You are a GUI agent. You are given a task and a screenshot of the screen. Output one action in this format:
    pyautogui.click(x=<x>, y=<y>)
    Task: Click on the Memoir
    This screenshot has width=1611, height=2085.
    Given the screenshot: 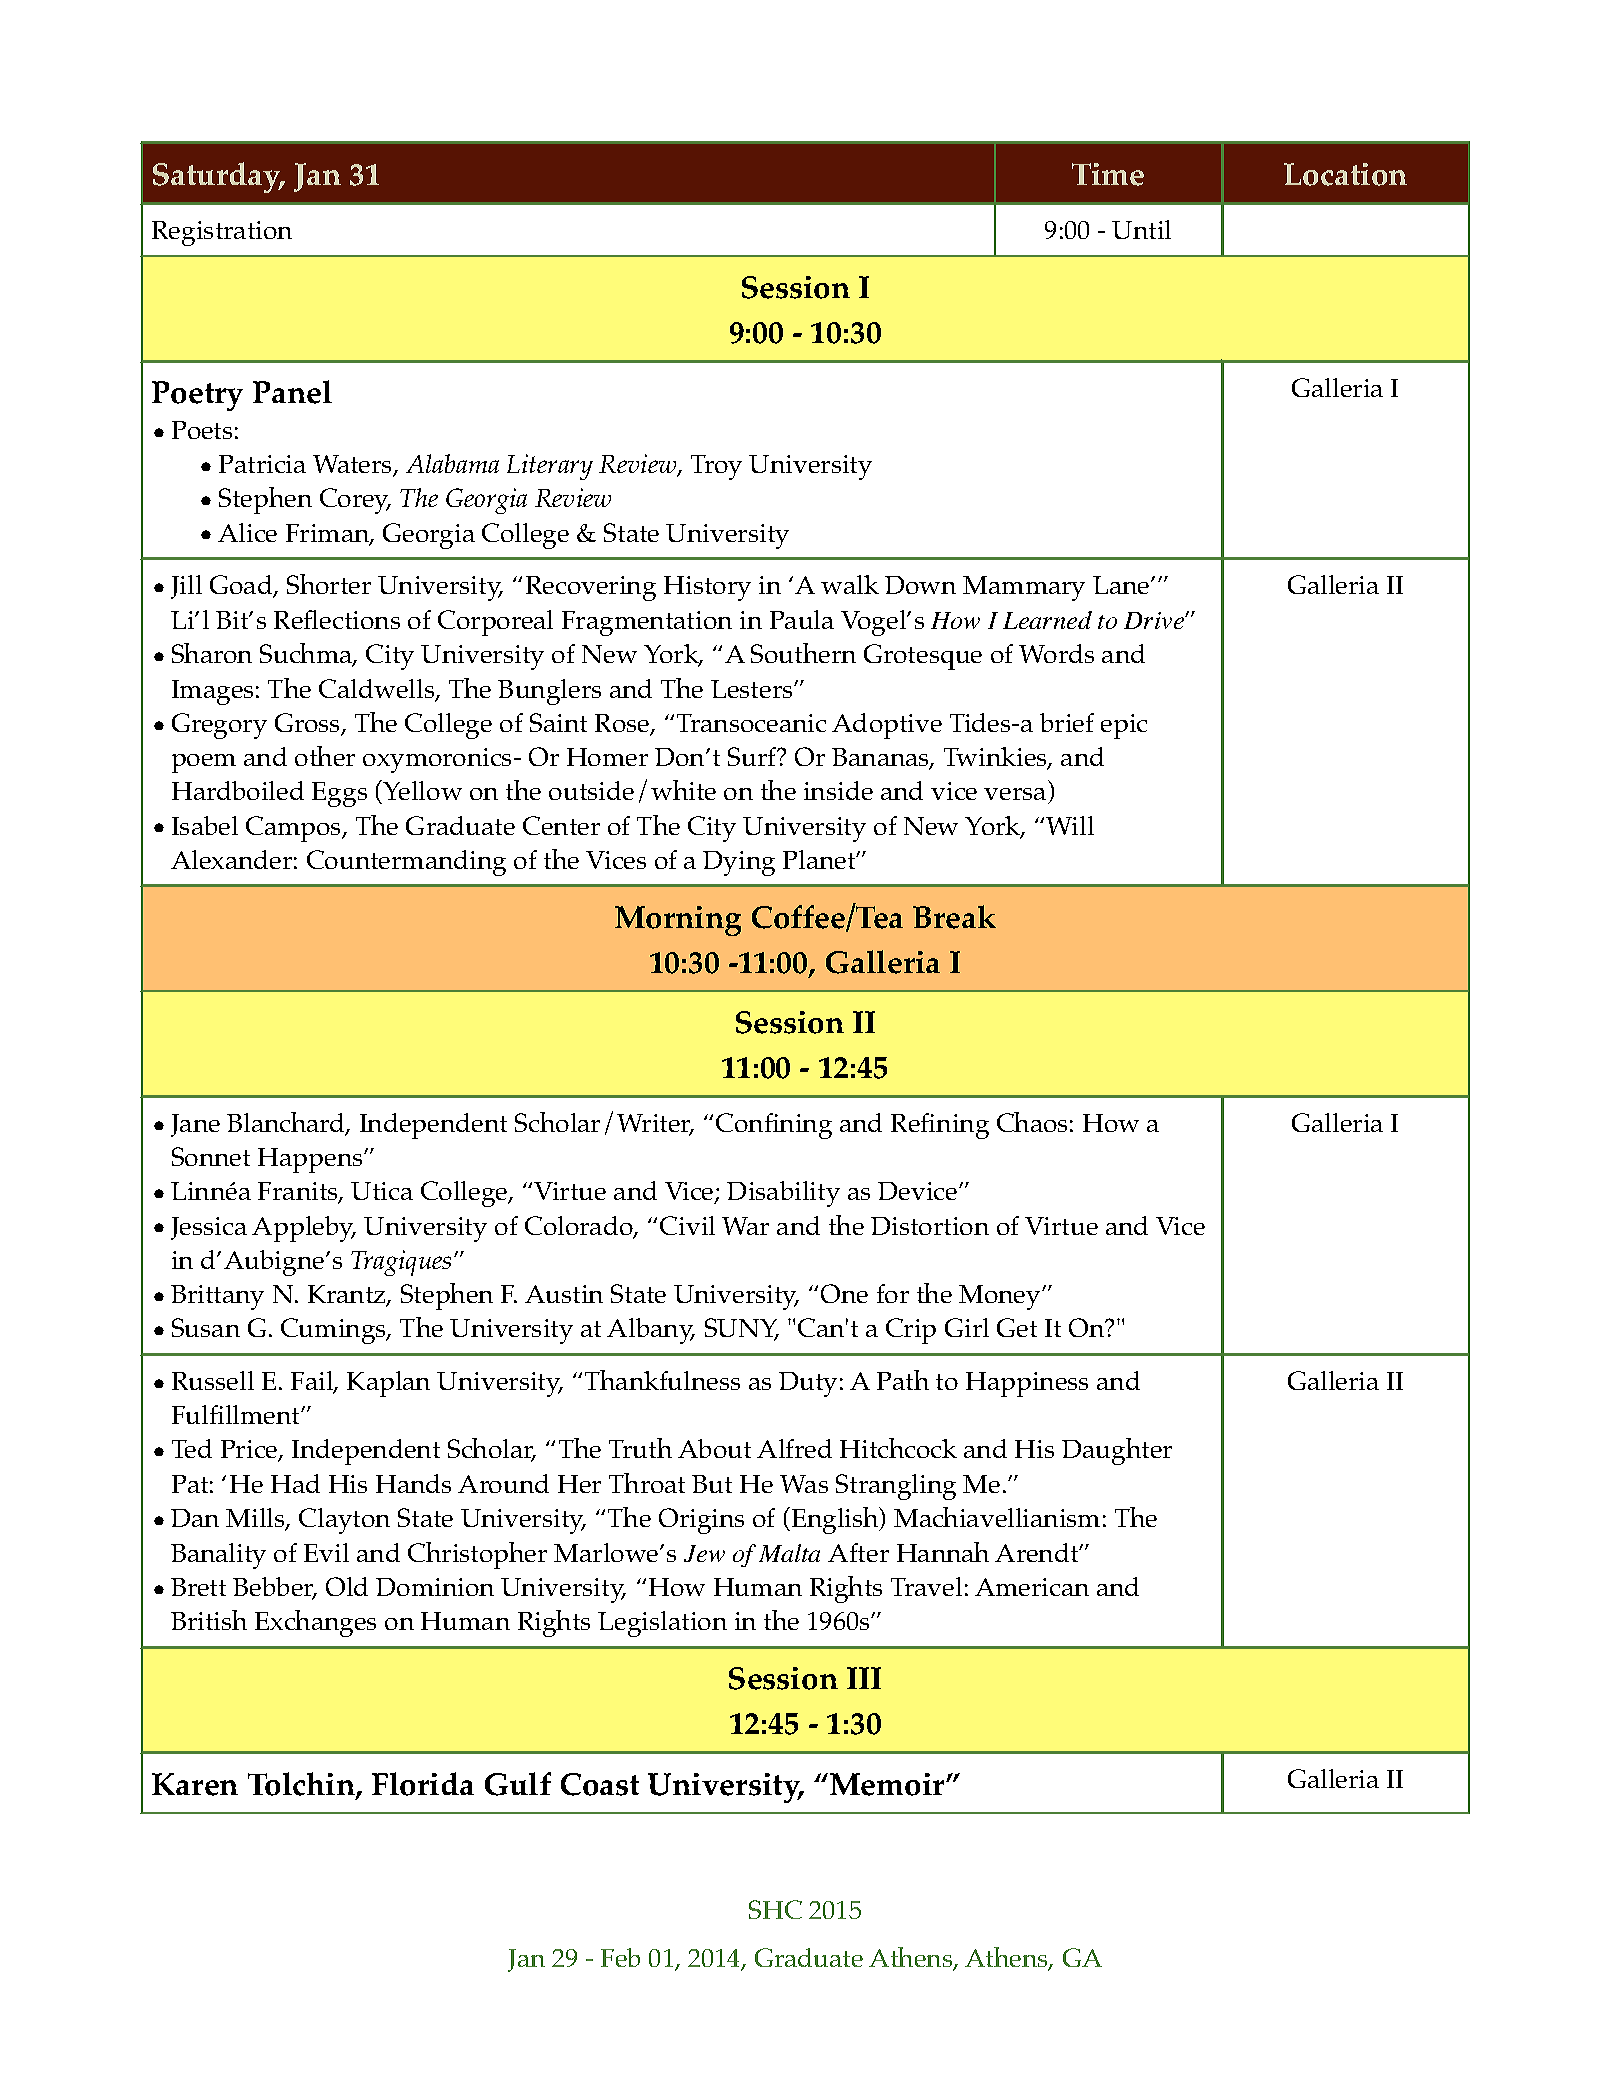 What is the action you would take?
    pyautogui.click(x=889, y=1784)
